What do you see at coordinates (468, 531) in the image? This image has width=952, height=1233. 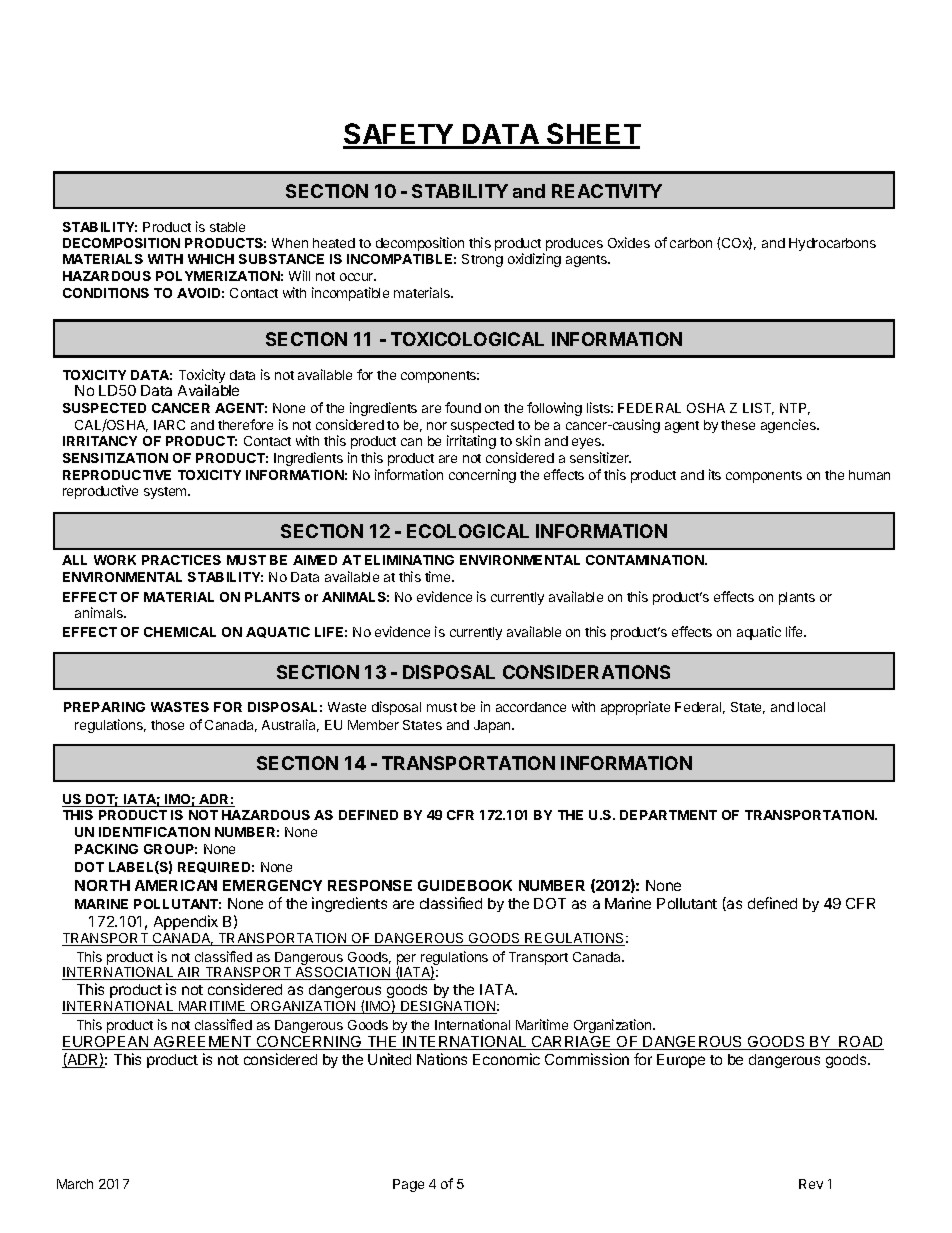 I see `ECOLOGICAL` at bounding box center [468, 531].
